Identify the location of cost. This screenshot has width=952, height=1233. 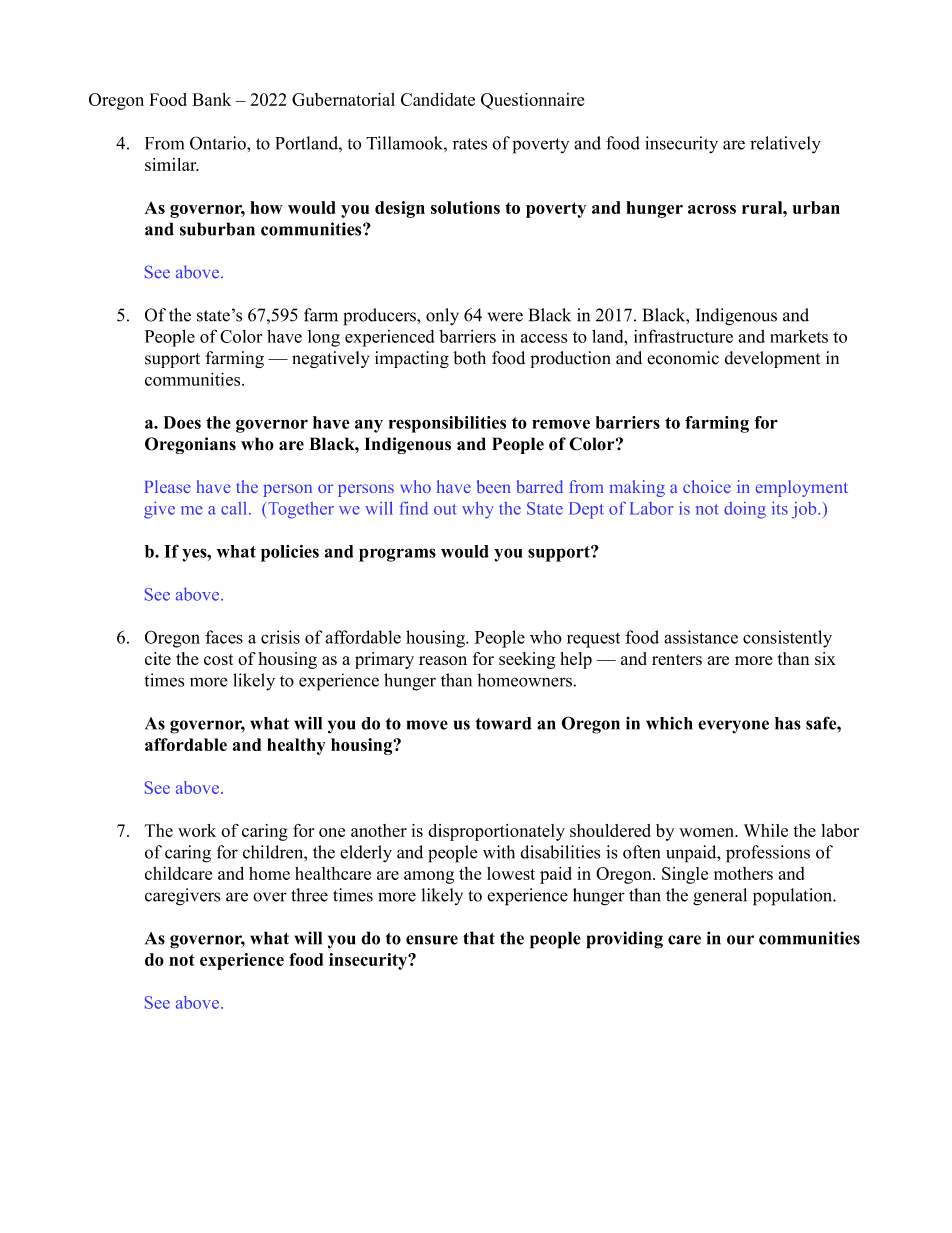
(218, 659).
